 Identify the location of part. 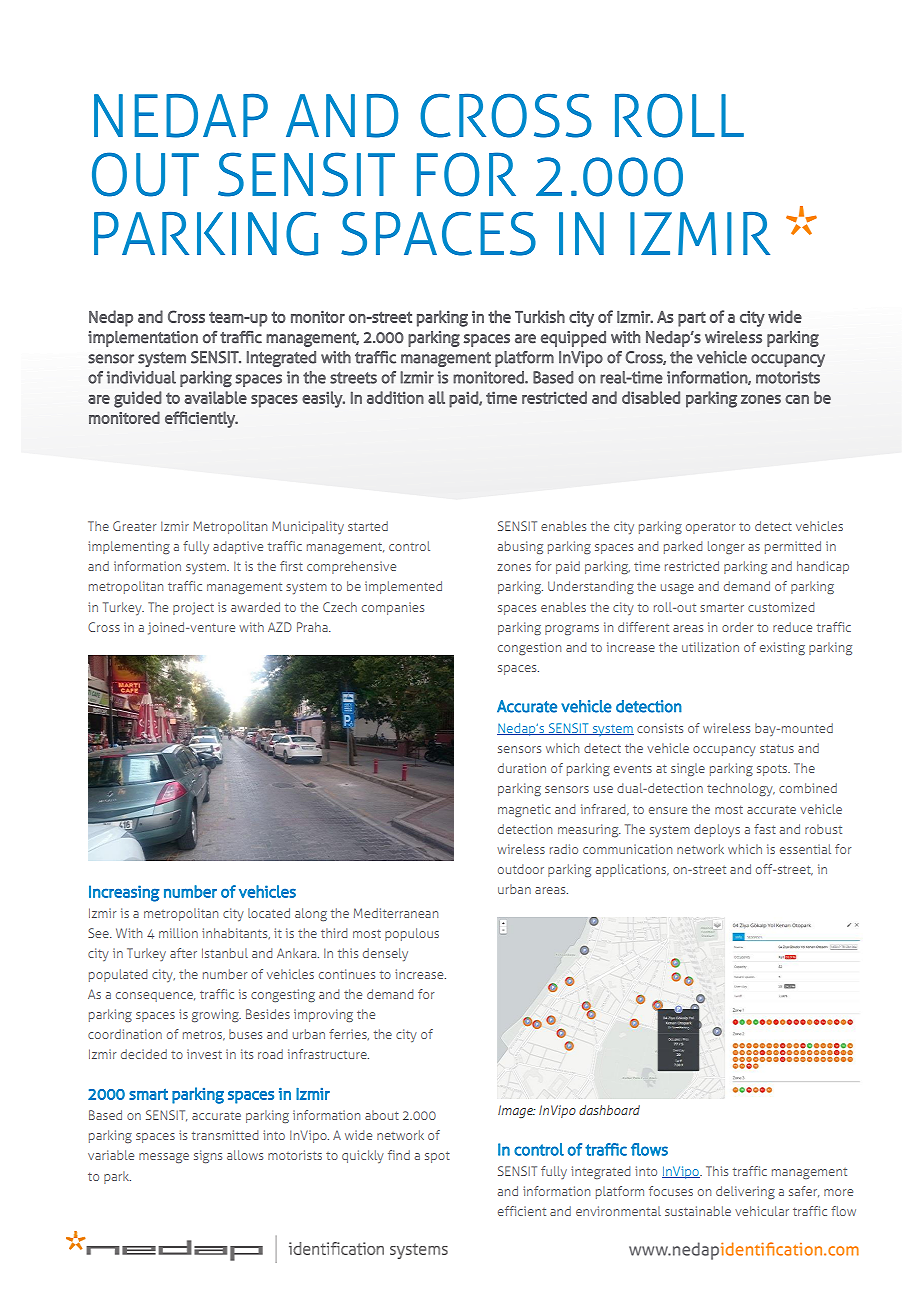
(692, 319).
